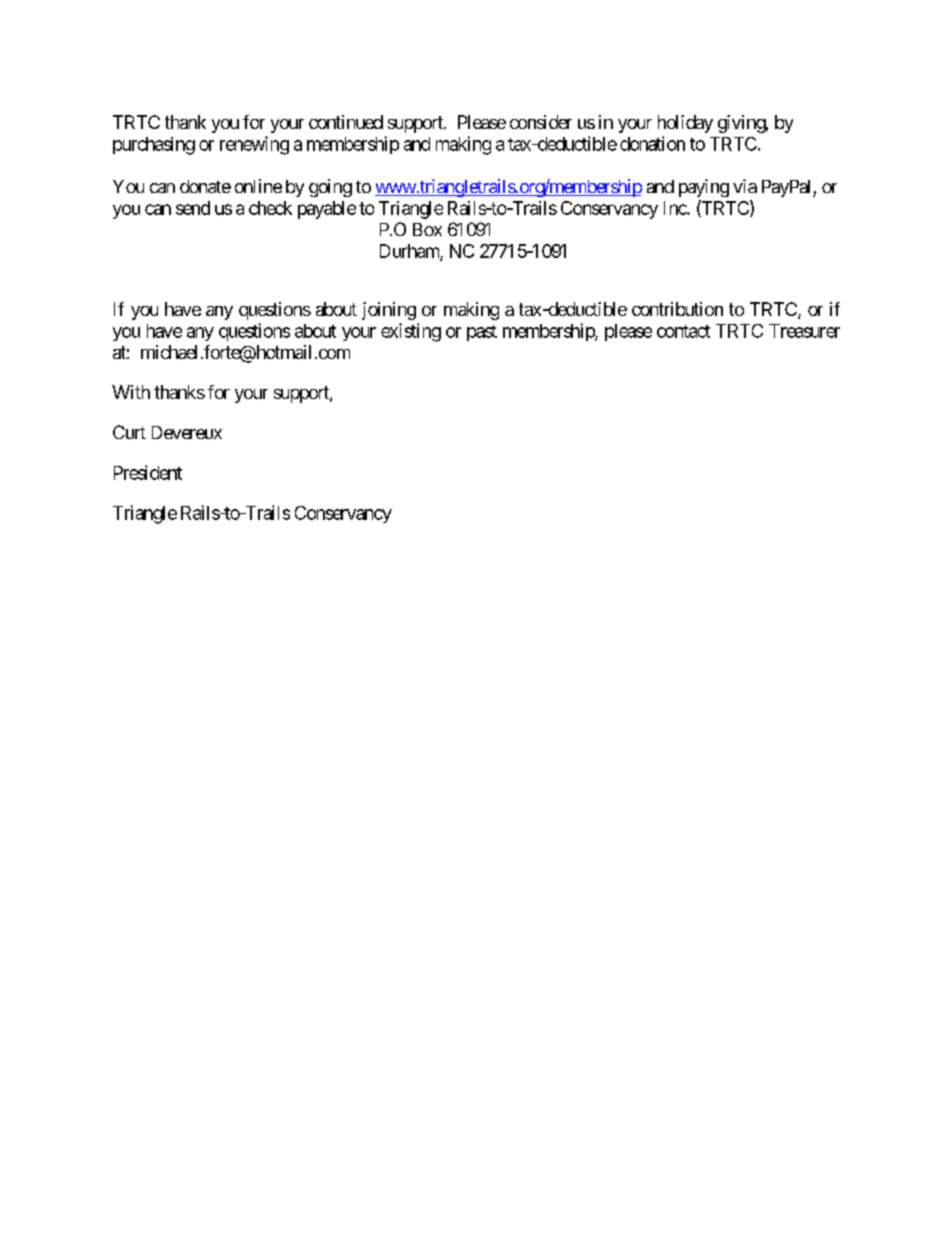  Describe the element at coordinates (270, 208) in the screenshot. I see `check` at that location.
